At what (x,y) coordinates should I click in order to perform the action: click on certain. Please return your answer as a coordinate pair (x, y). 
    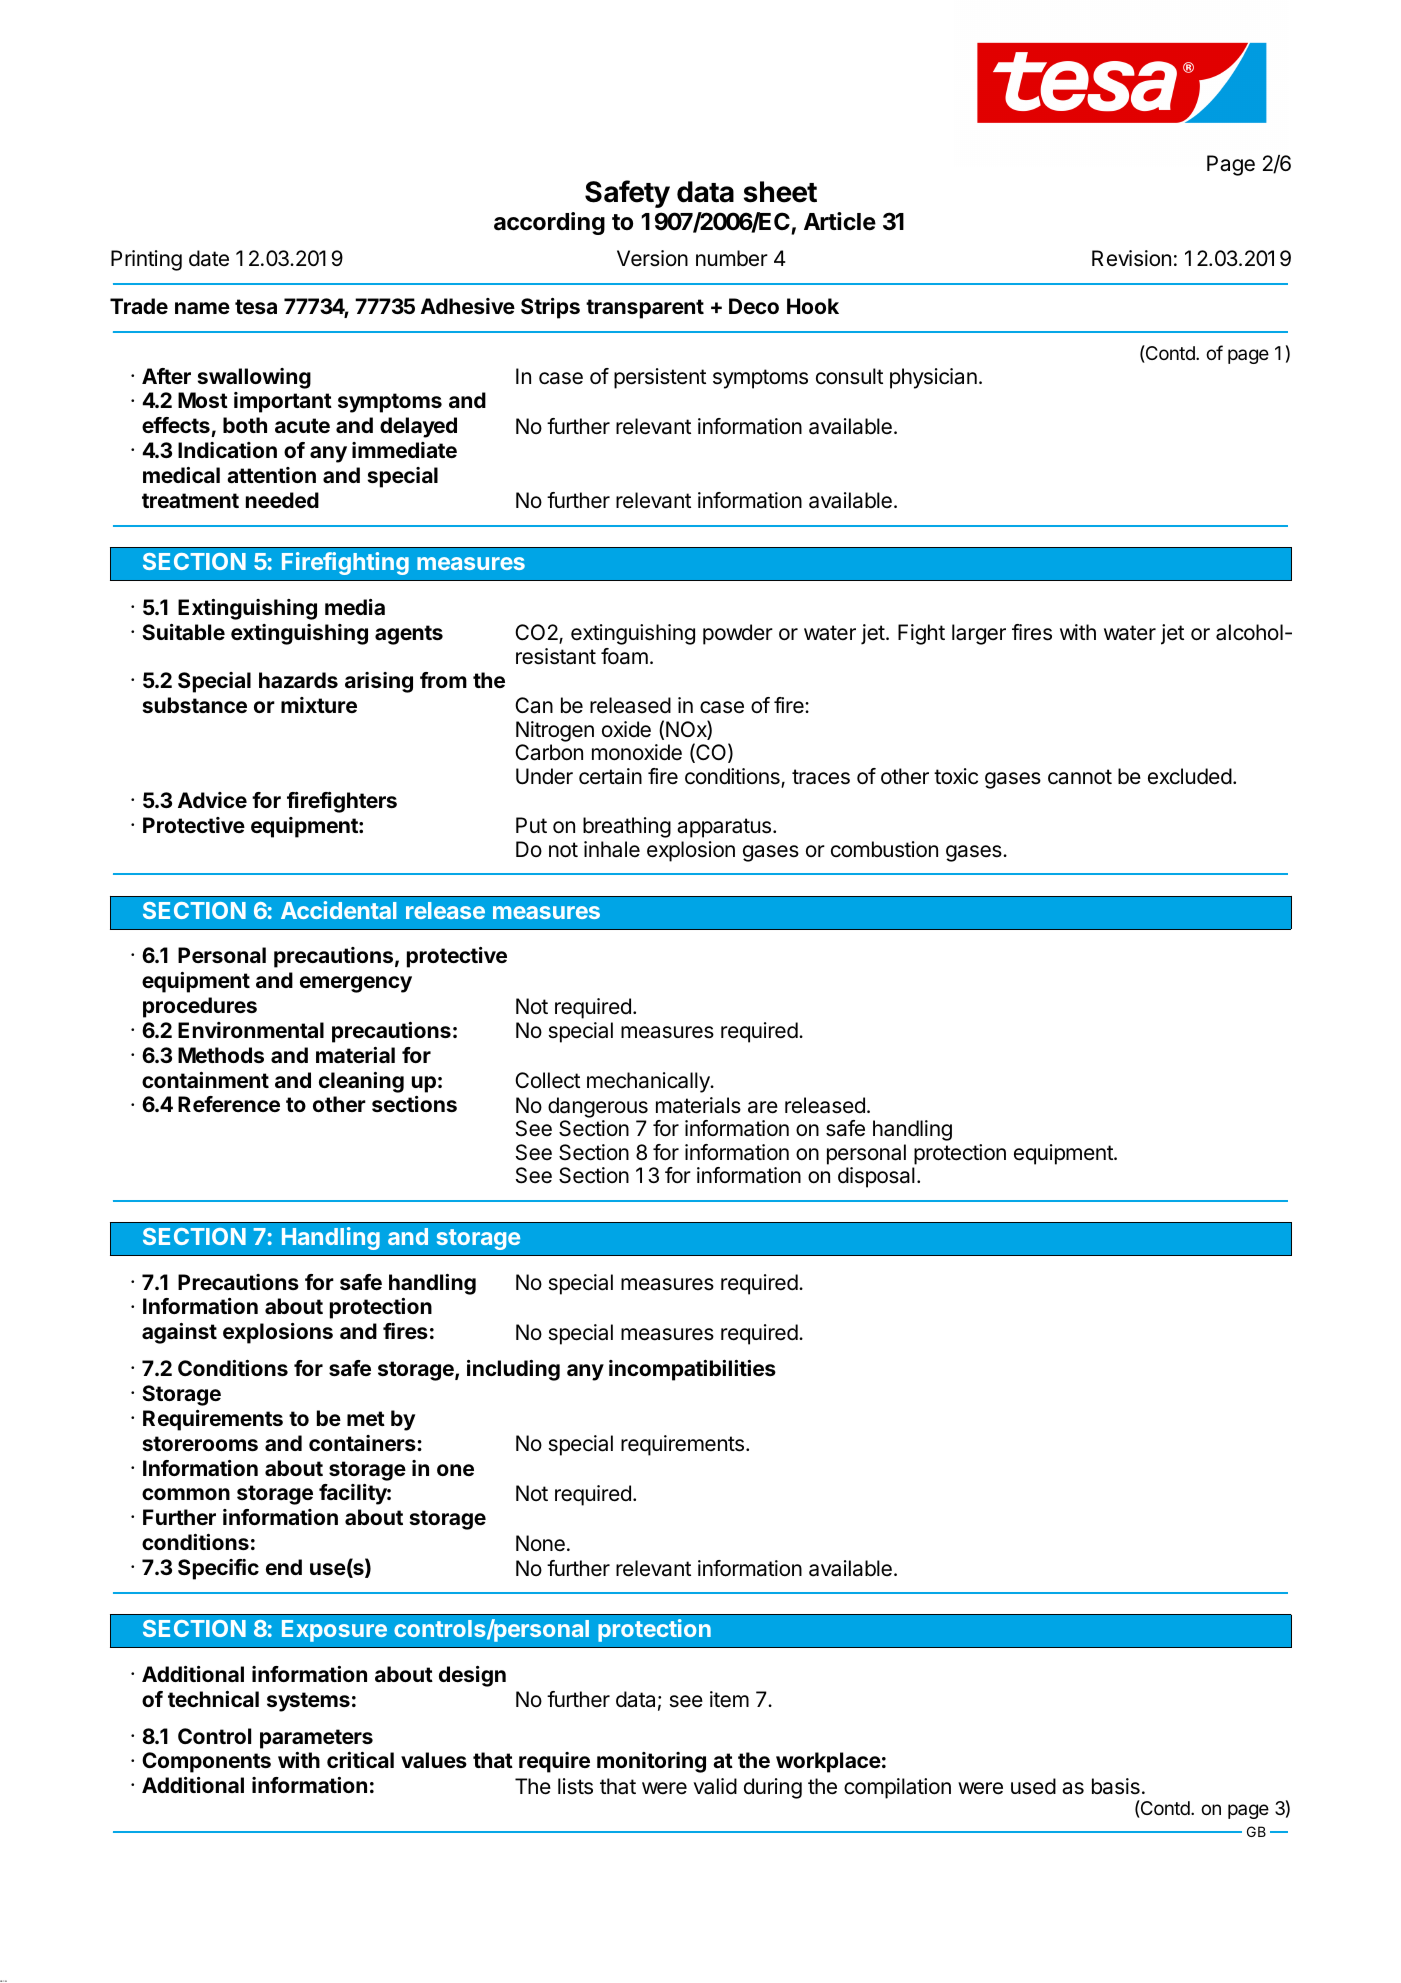
    Looking at the image, I should click on (610, 776).
